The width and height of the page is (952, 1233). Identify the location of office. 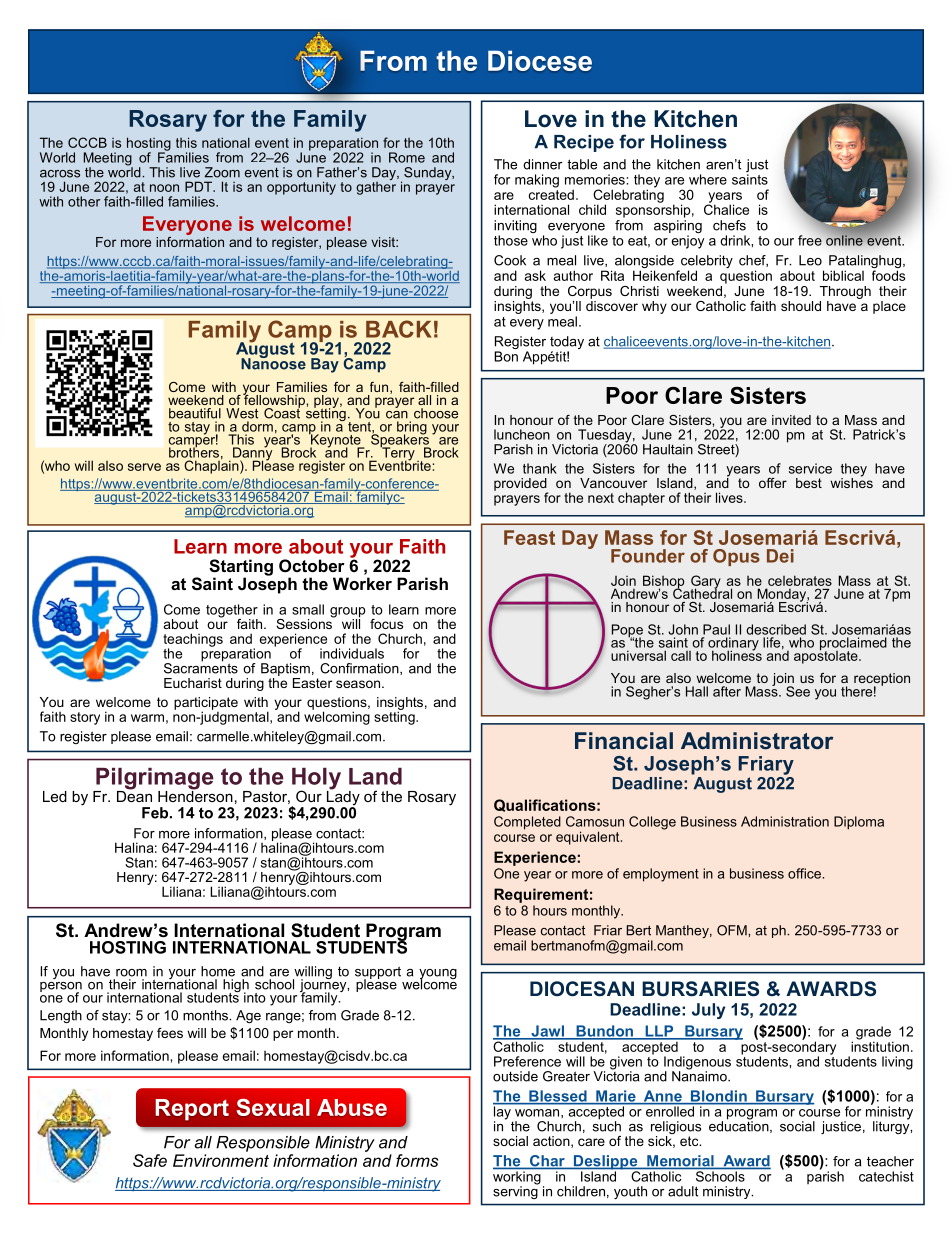
(804, 873).
